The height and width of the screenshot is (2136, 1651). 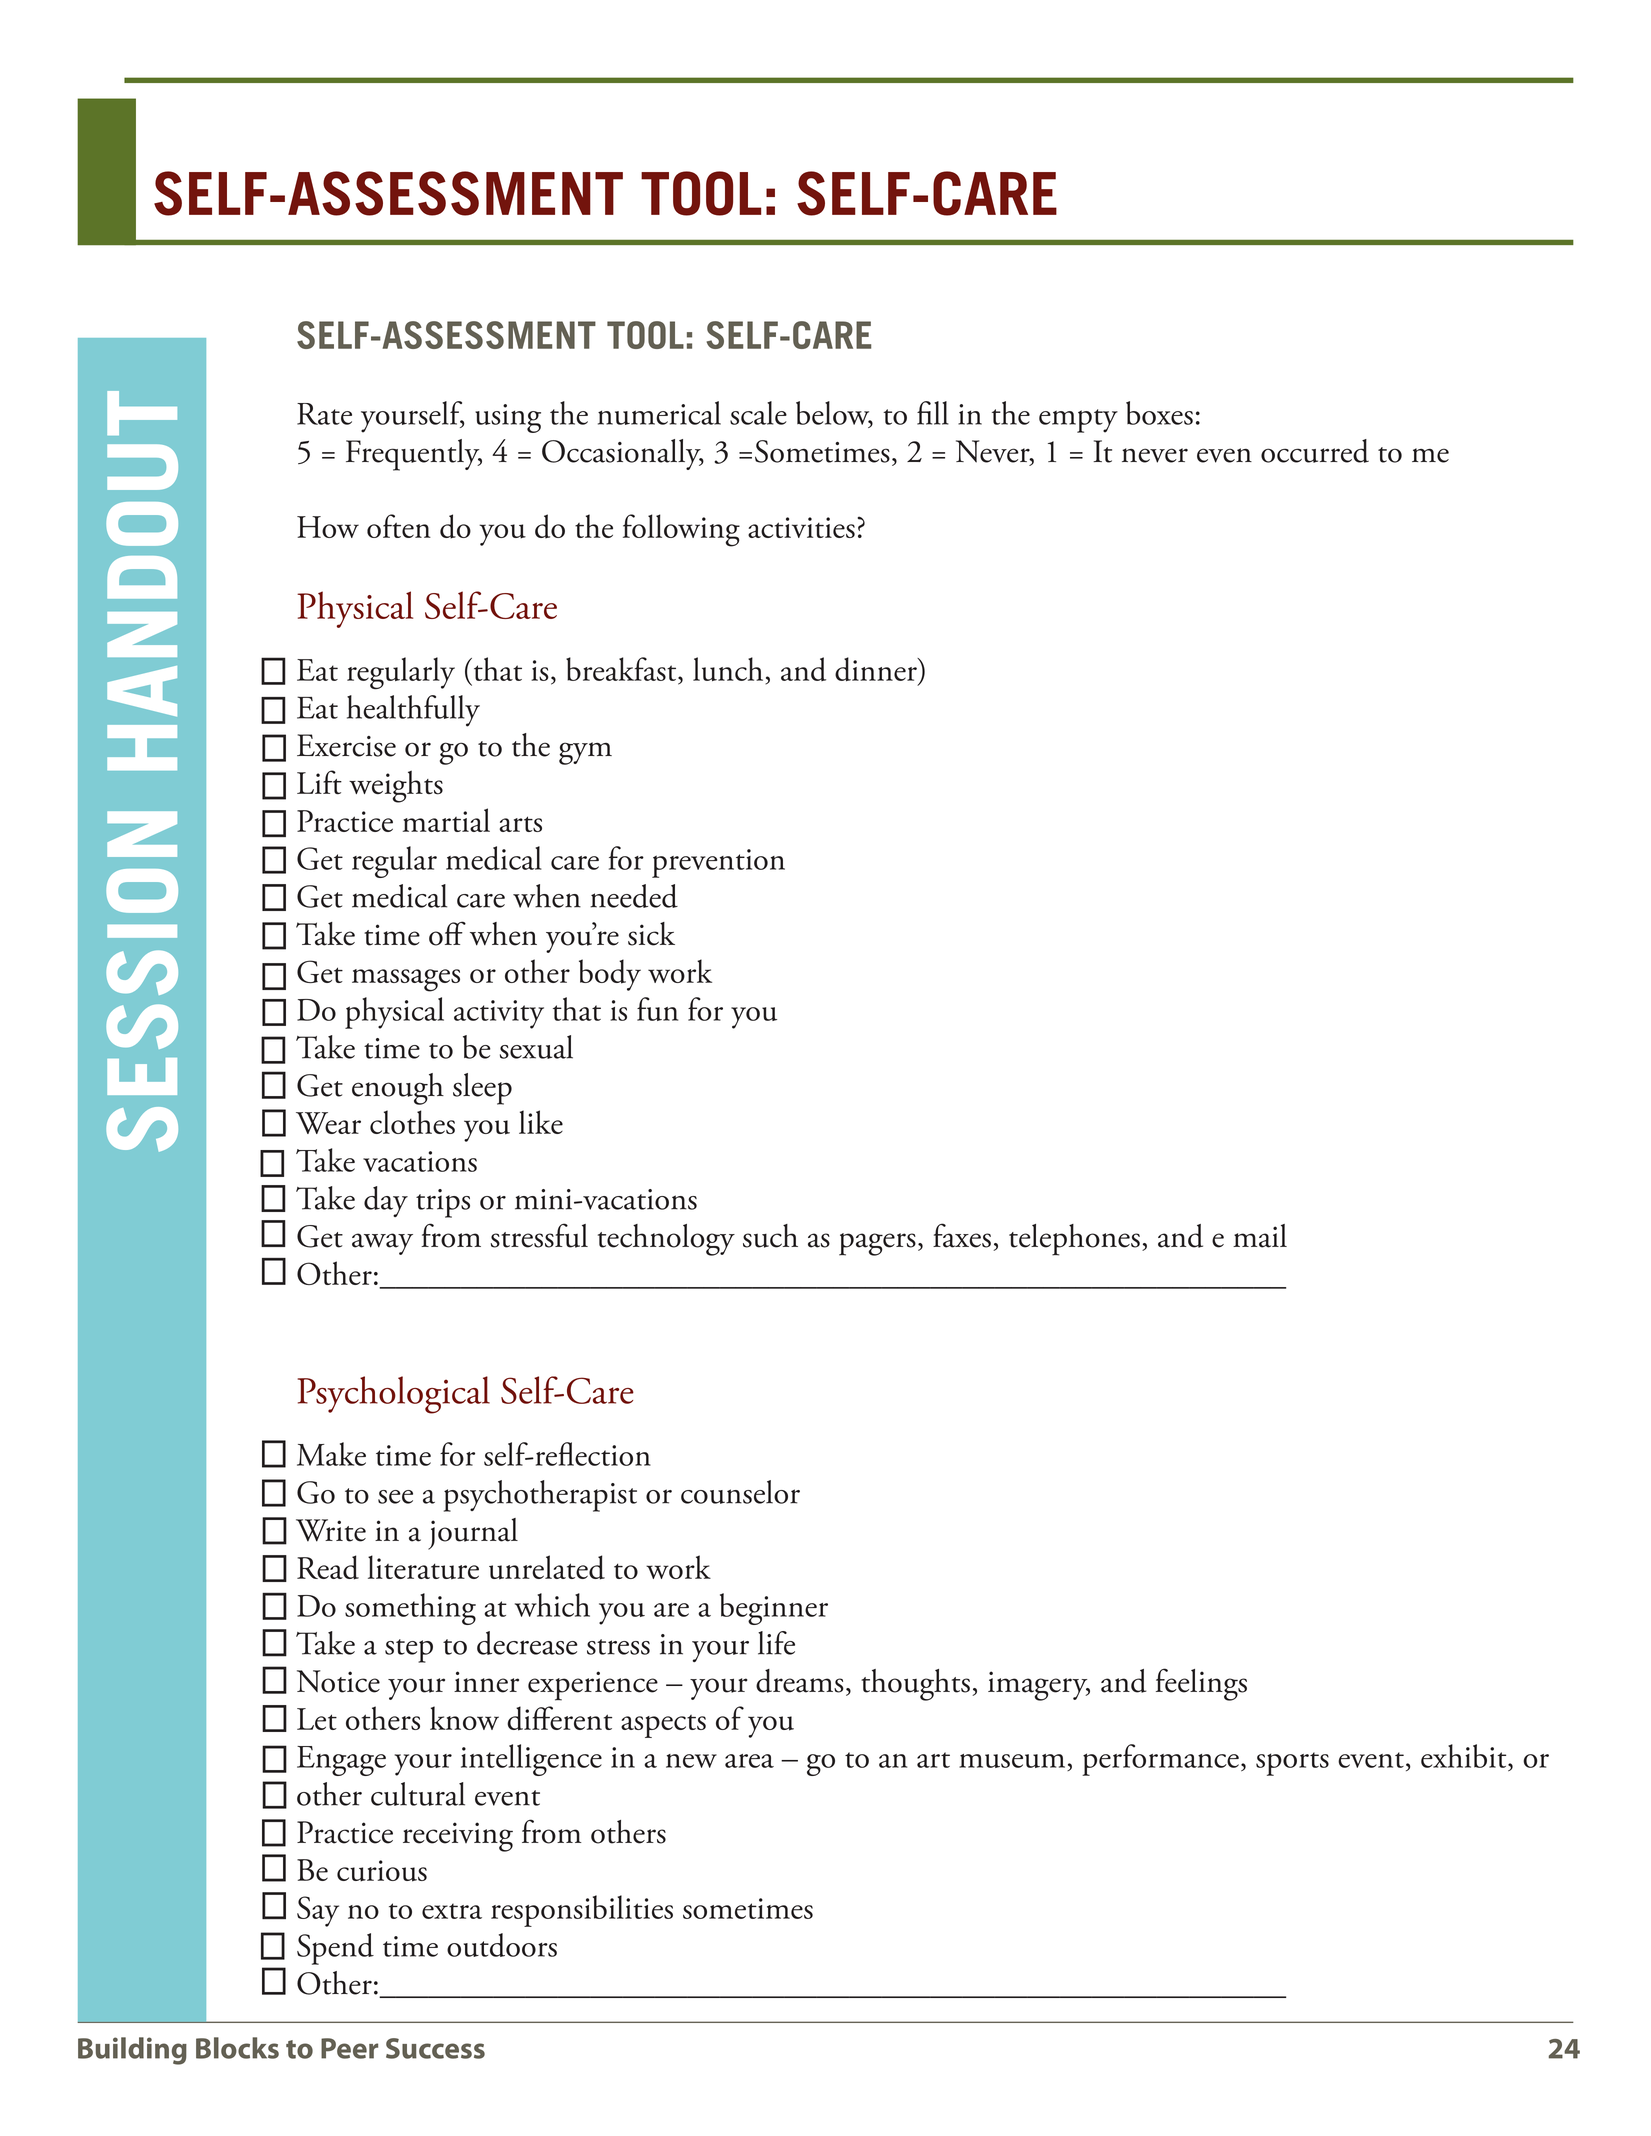 I want to click on feelings, so click(x=1201, y=1684).
